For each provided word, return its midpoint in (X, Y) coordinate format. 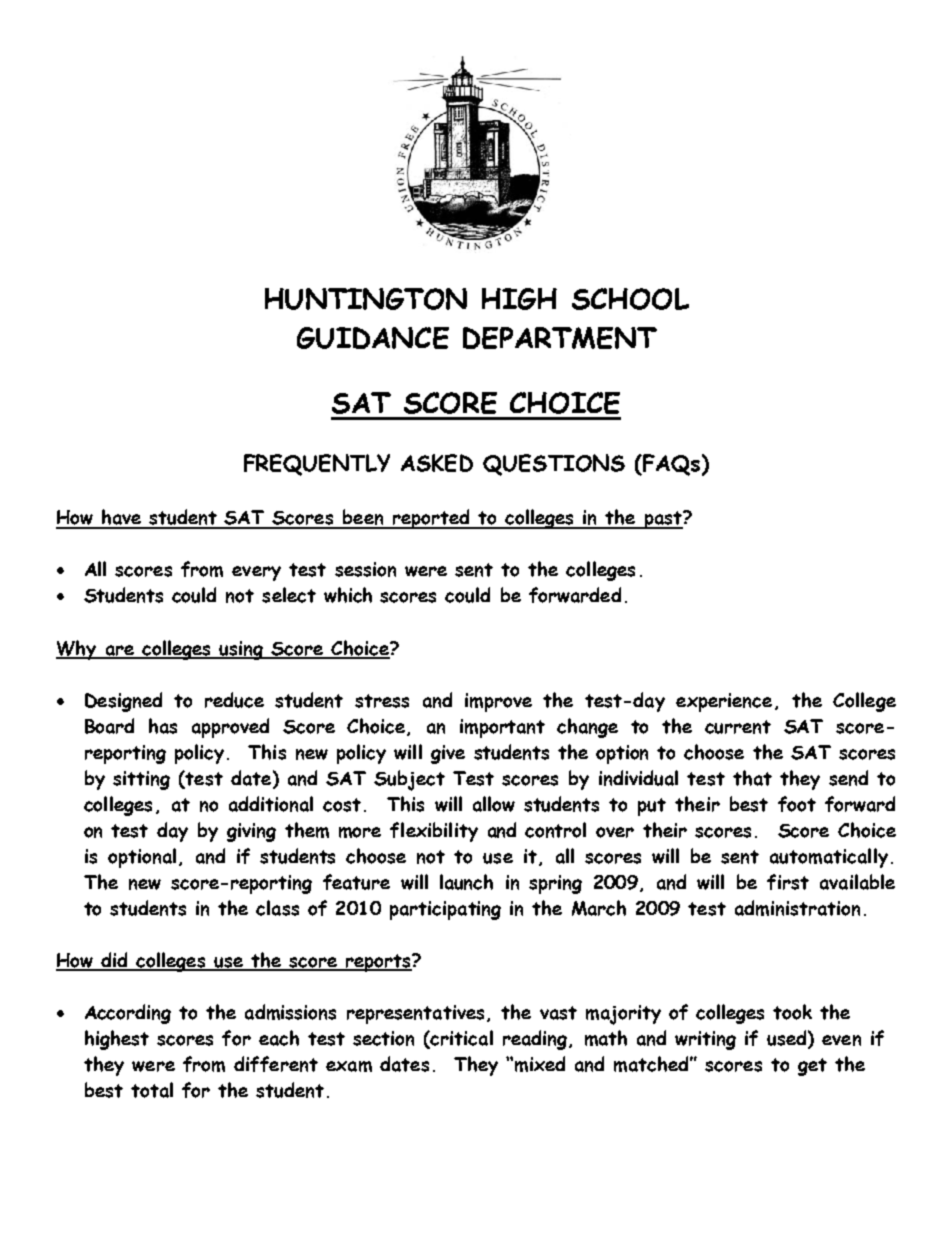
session (365, 569)
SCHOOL (630, 299)
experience (724, 702)
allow (494, 804)
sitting (141, 780)
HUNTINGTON (366, 299)
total (152, 1090)
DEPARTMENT (560, 338)
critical (461, 1039)
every (256, 573)
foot (797, 804)
